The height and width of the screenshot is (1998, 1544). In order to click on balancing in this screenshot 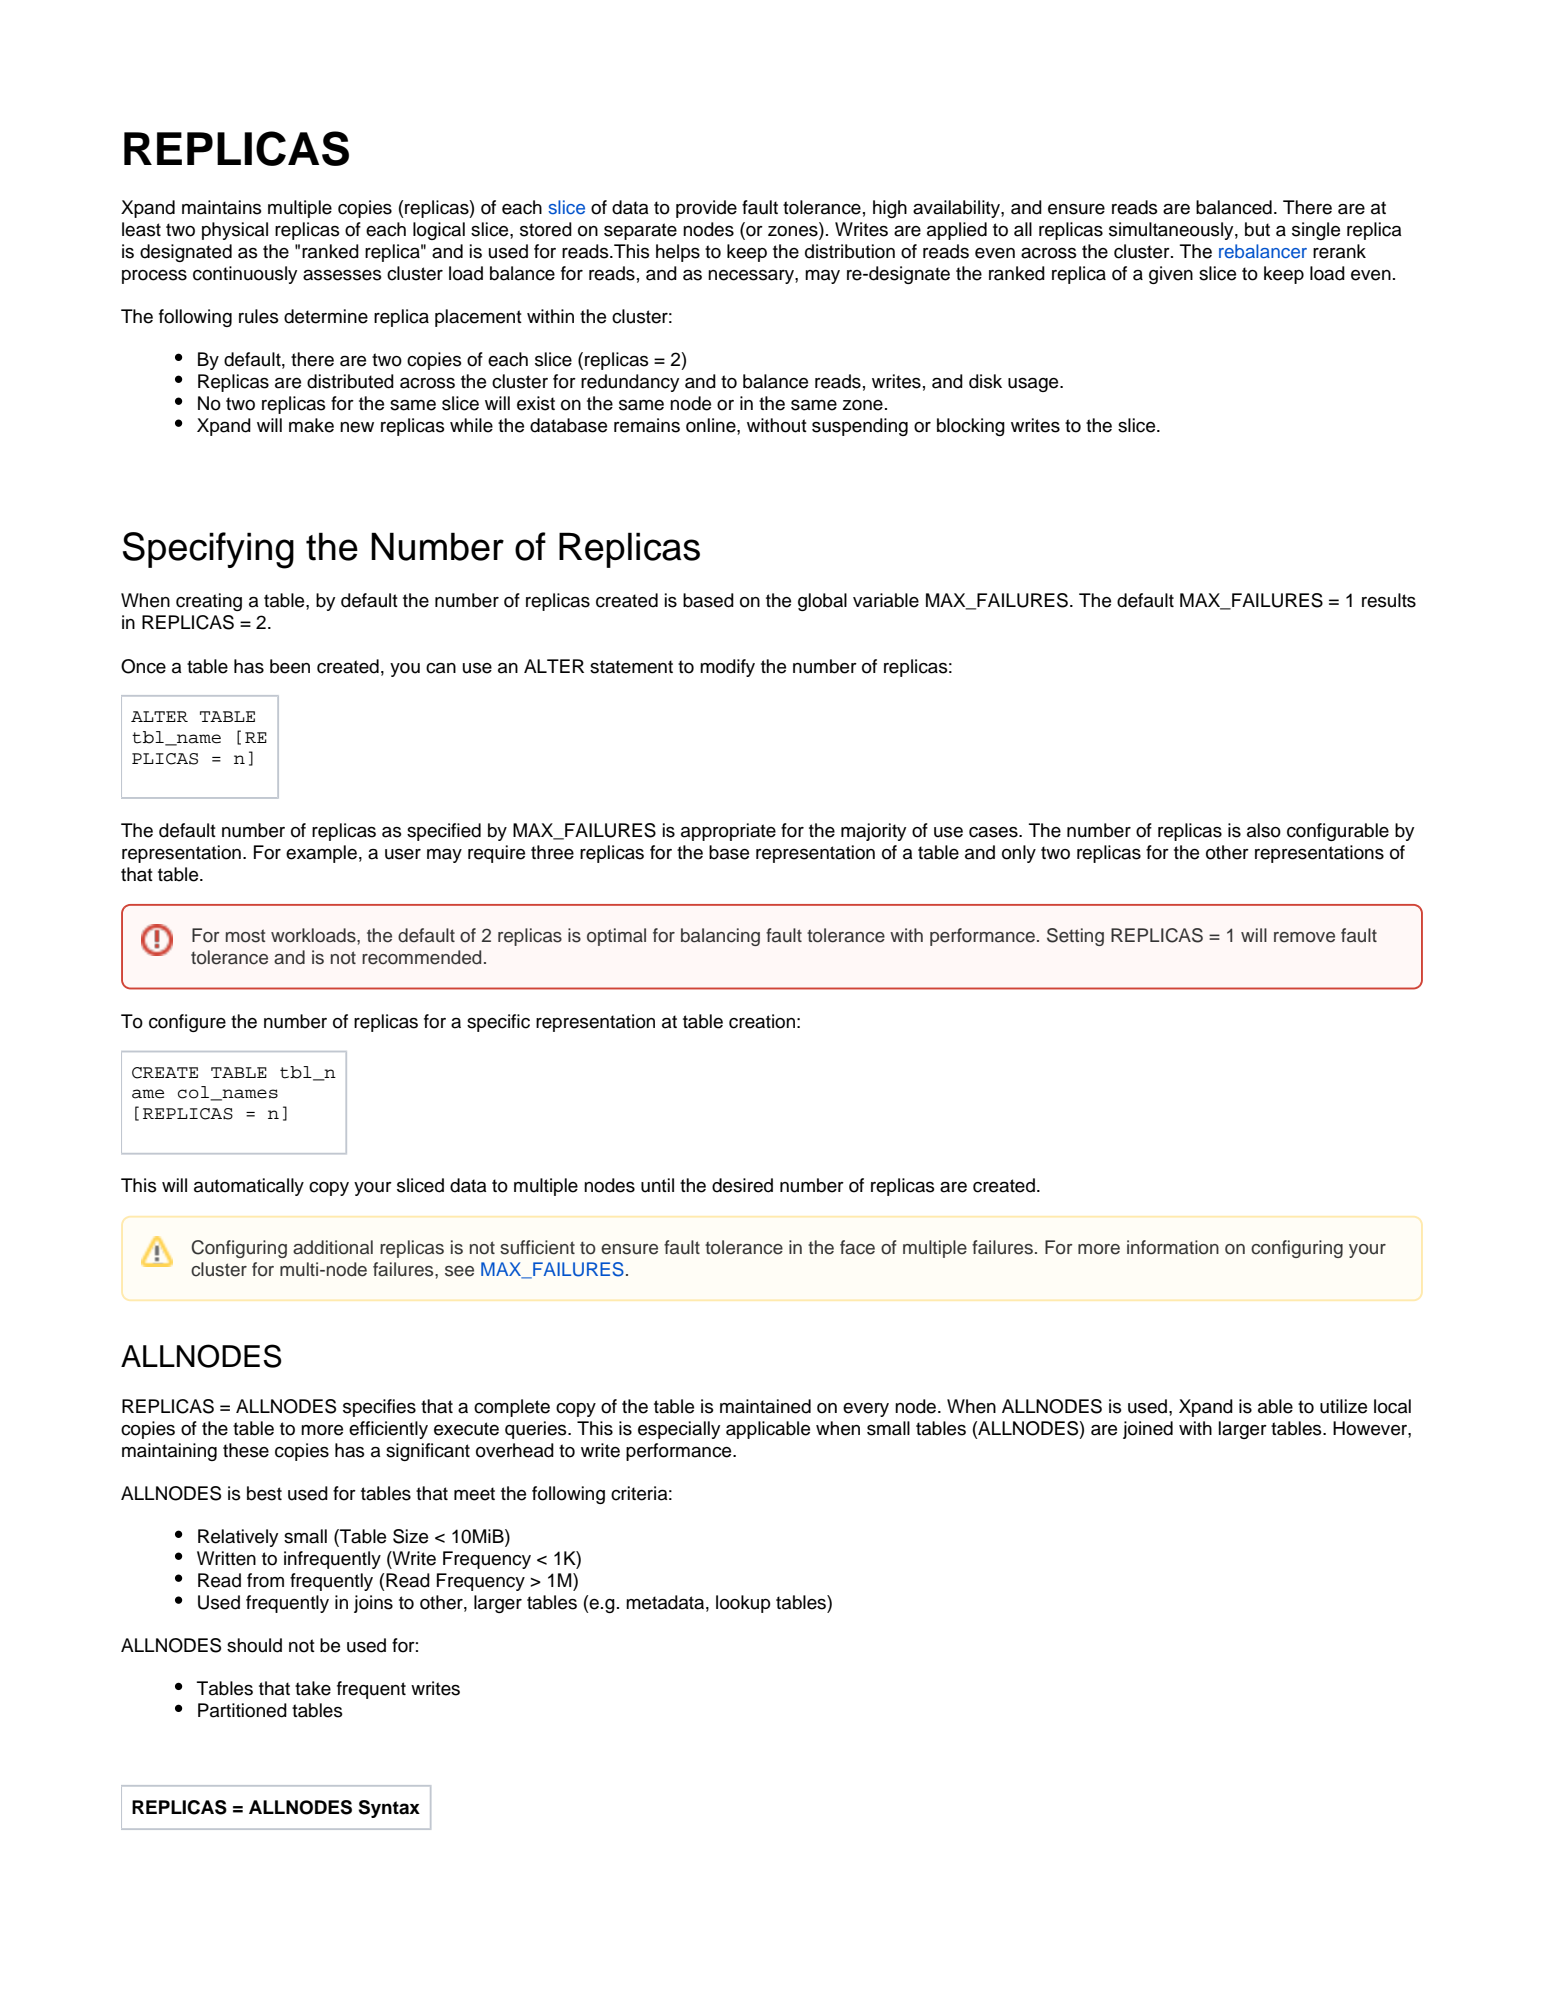, I will do `click(720, 937)`.
